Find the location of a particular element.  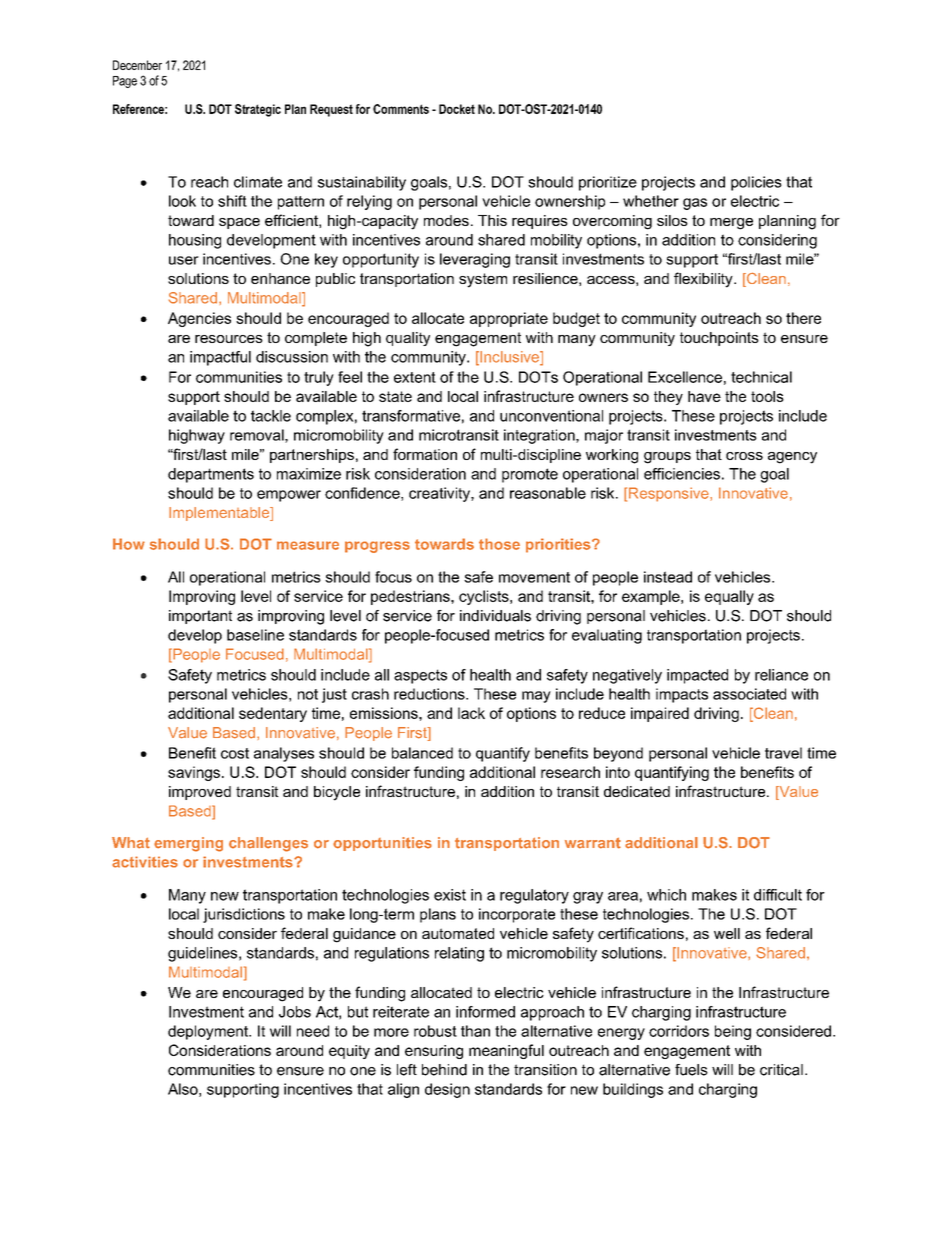

Strategic is located at coordinates (258, 110).
